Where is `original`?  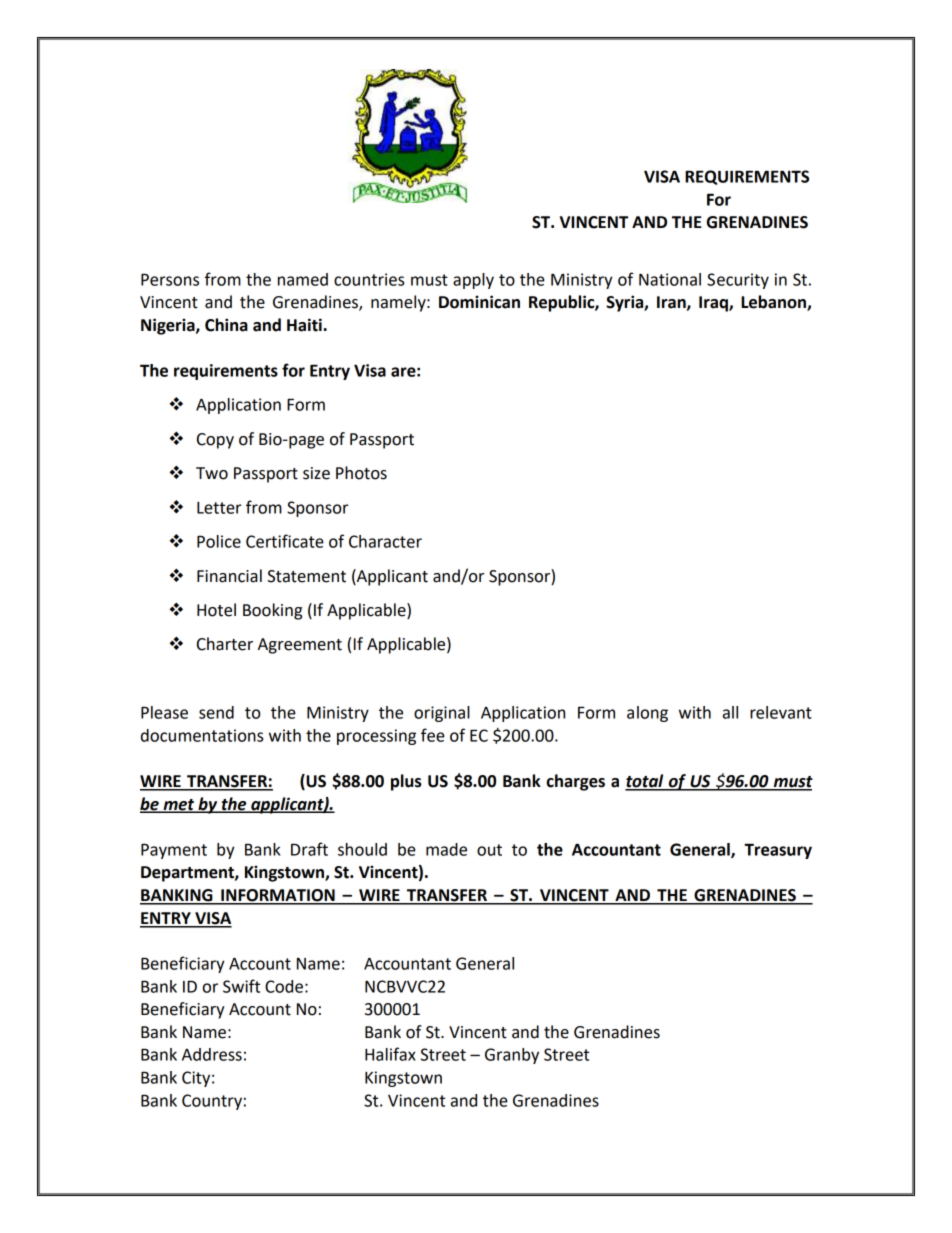
original is located at coordinates (442, 714).
